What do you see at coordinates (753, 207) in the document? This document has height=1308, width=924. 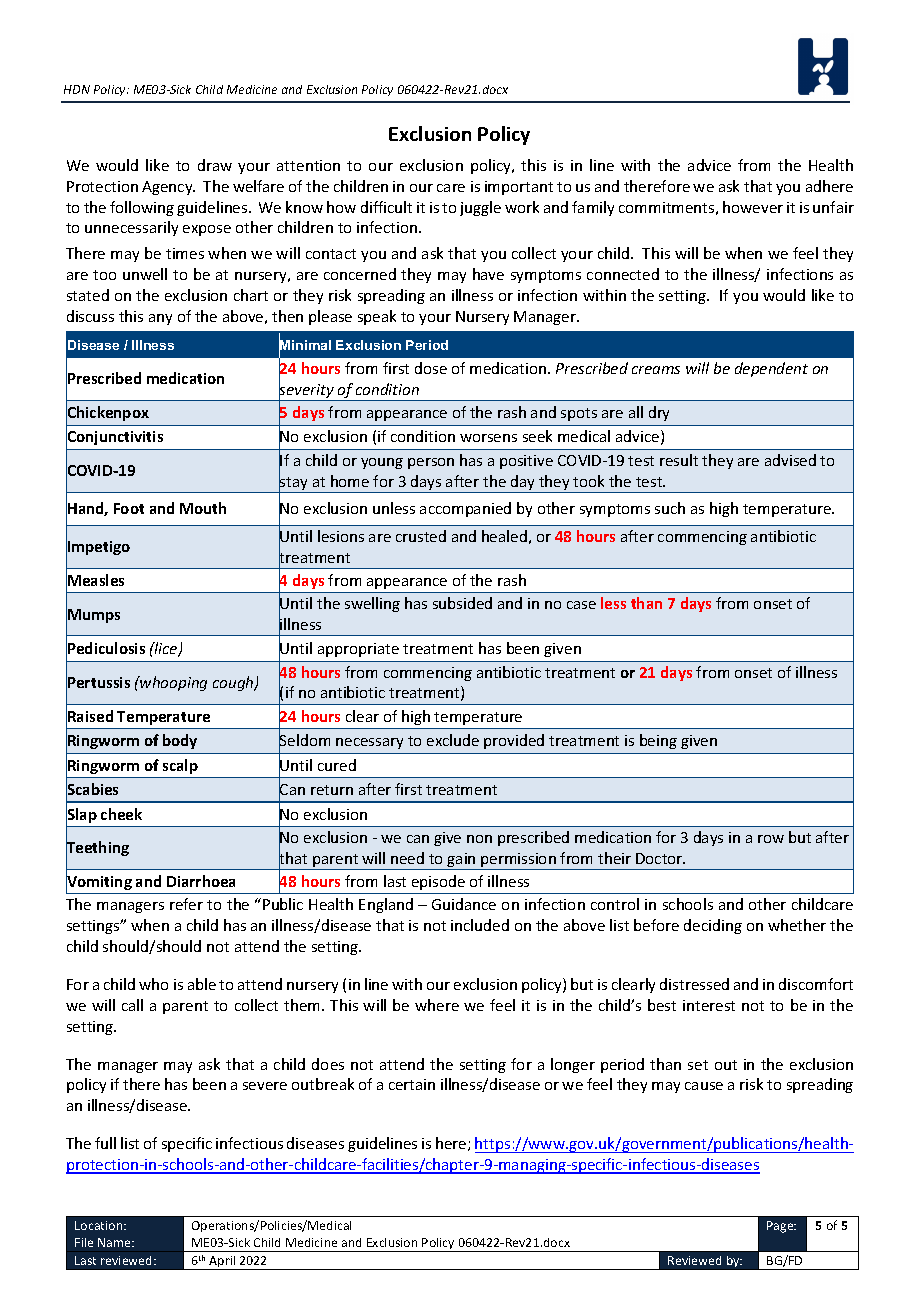 I see `however` at bounding box center [753, 207].
